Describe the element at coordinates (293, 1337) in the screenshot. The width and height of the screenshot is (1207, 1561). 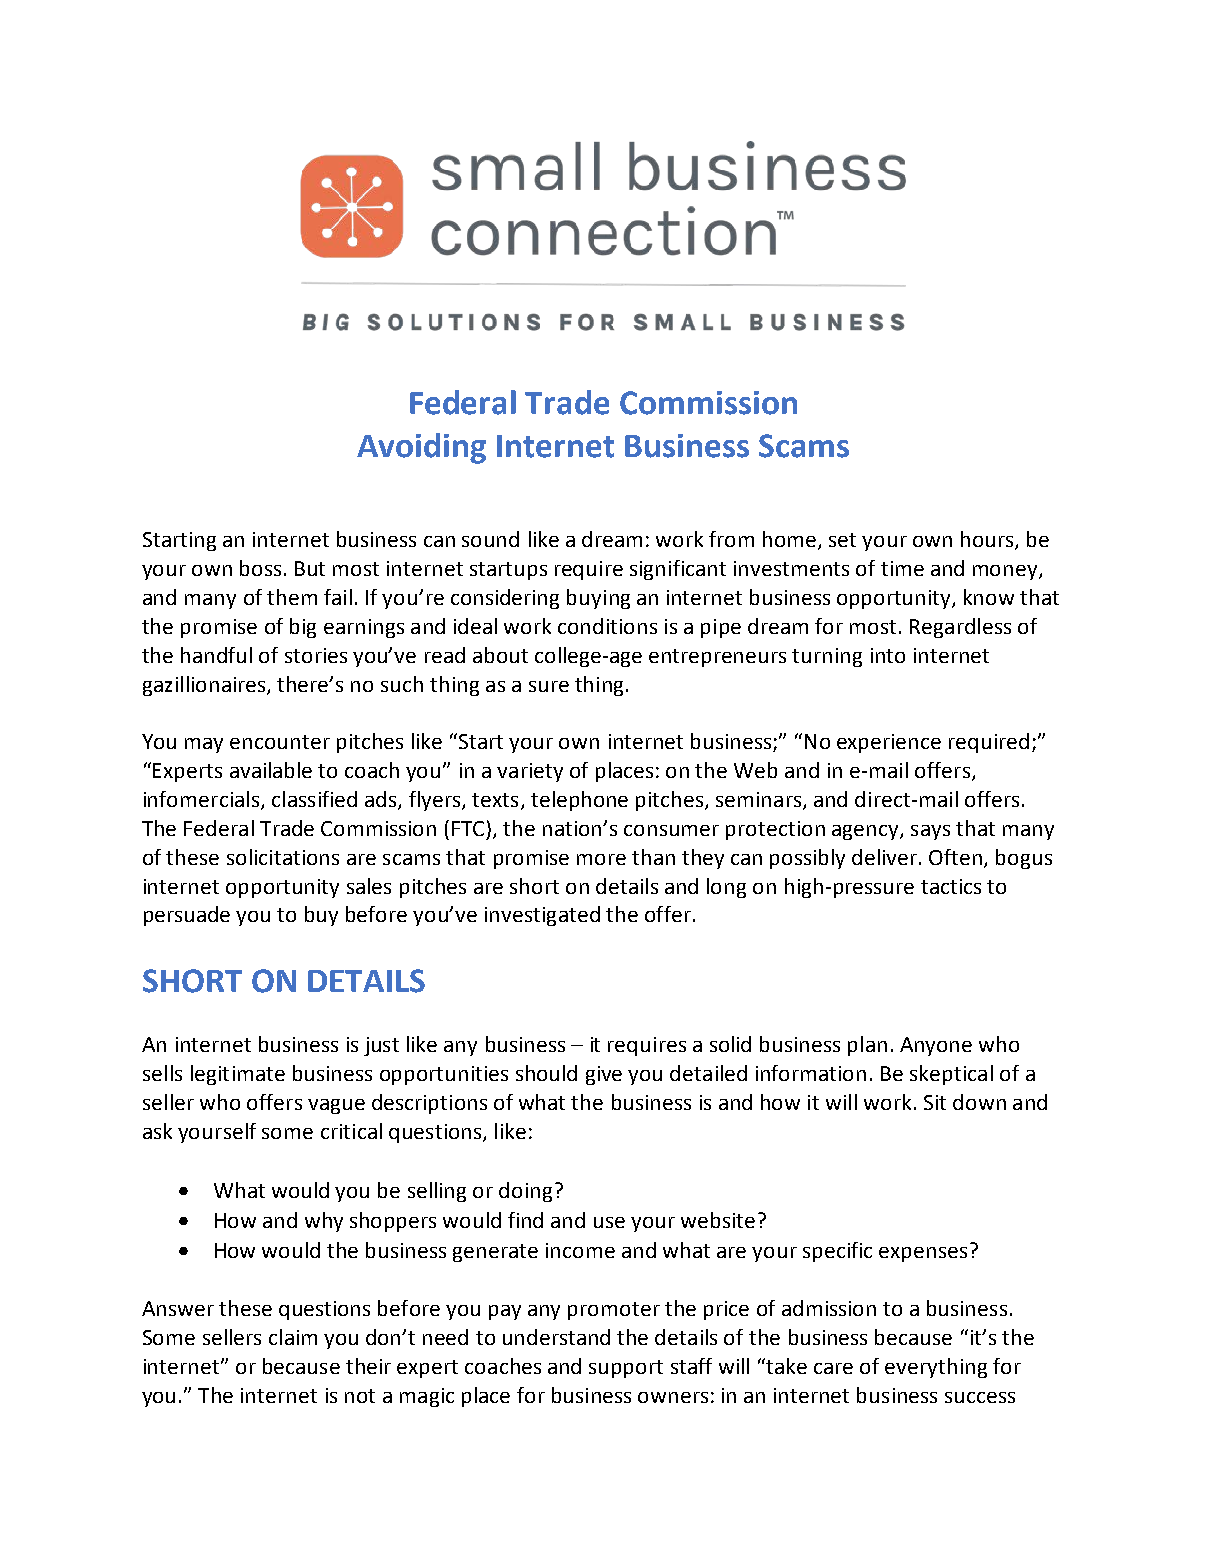
I see `claim` at that location.
